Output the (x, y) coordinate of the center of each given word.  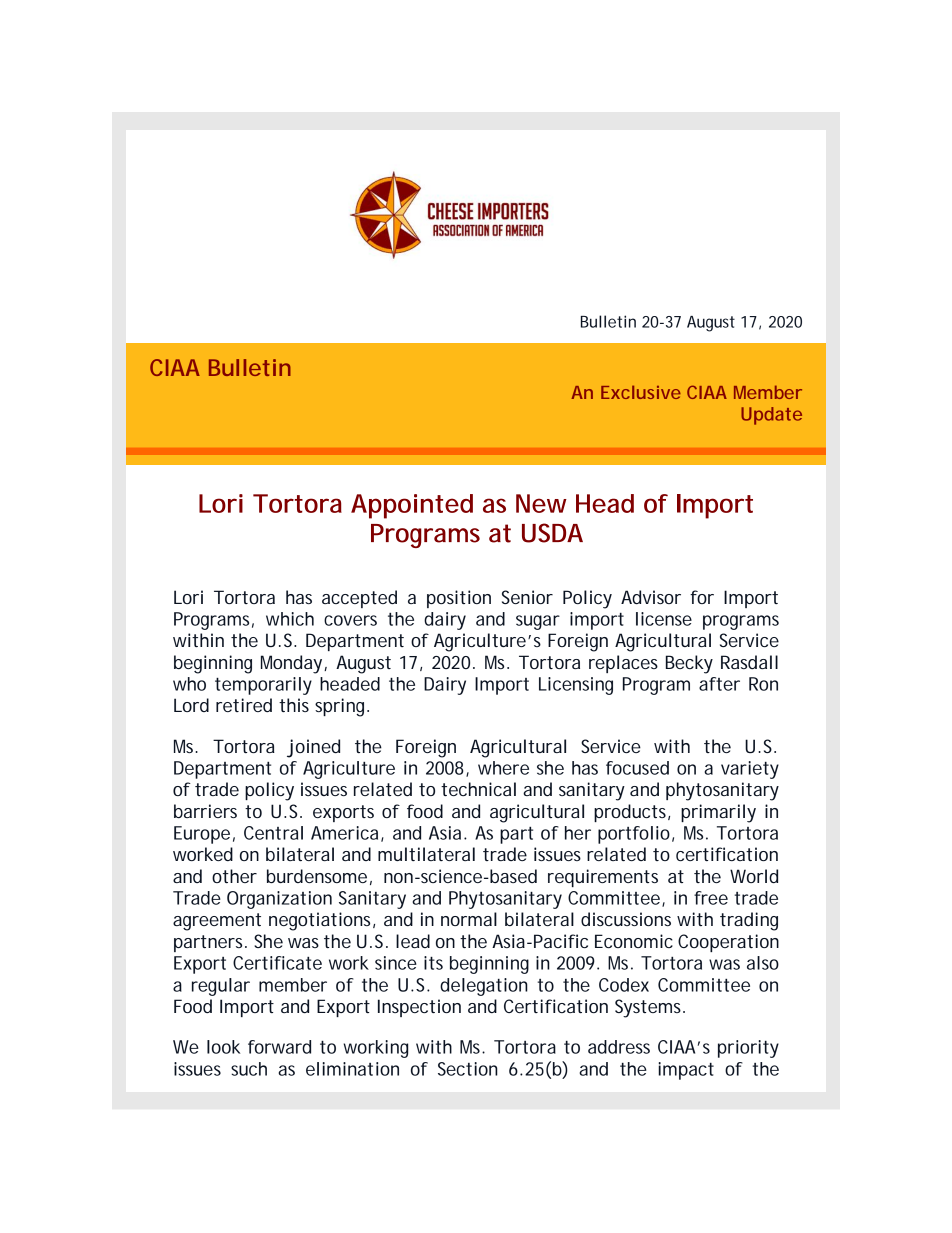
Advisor (651, 597)
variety (750, 770)
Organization (279, 900)
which (290, 619)
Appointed (412, 506)
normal (469, 919)
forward (279, 1047)
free (711, 898)
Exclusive (641, 392)
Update (771, 416)
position (459, 599)
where (503, 768)
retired (244, 705)
